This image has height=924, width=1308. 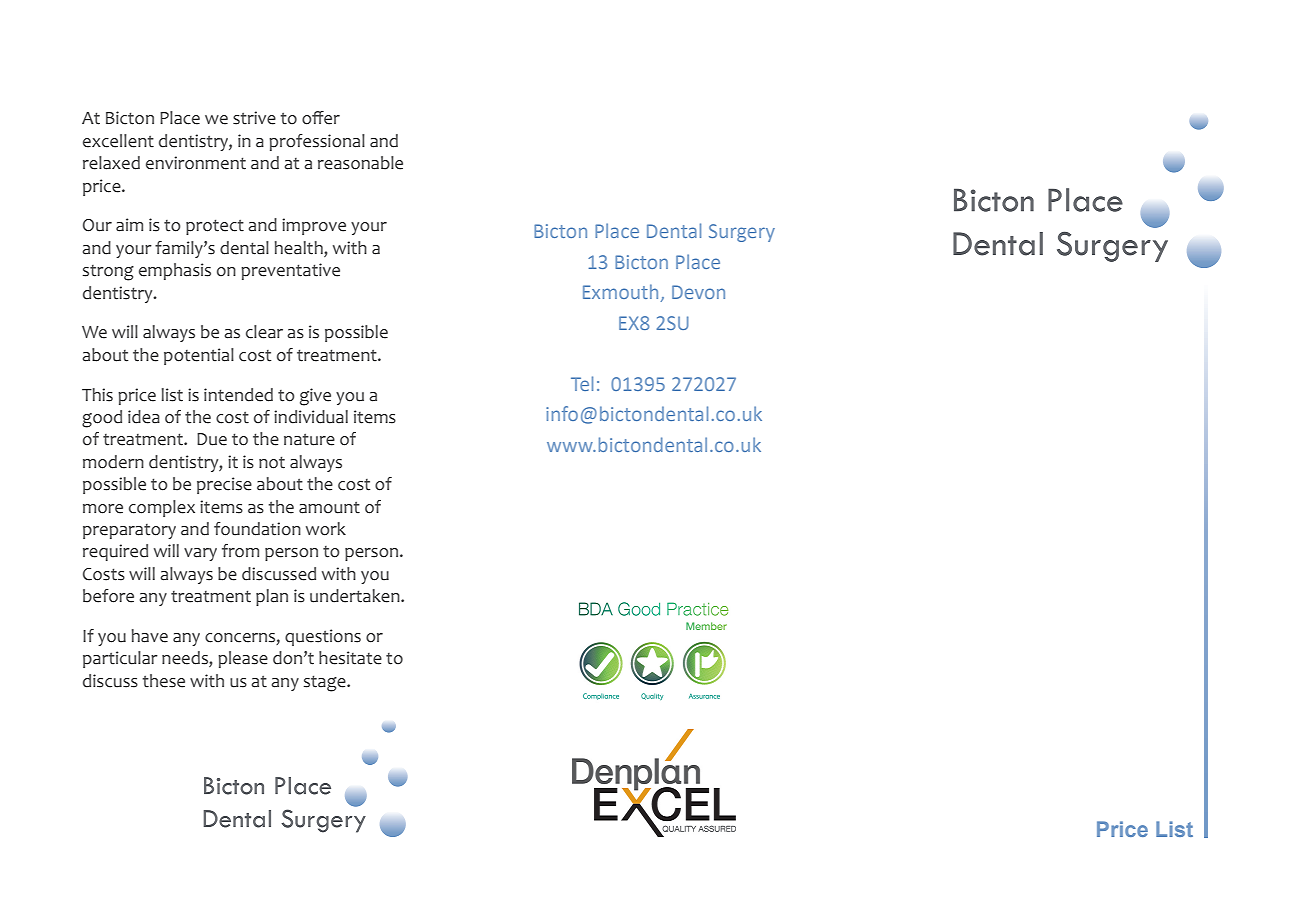 What do you see at coordinates (742, 233) in the image?
I see `Surgery` at bounding box center [742, 233].
